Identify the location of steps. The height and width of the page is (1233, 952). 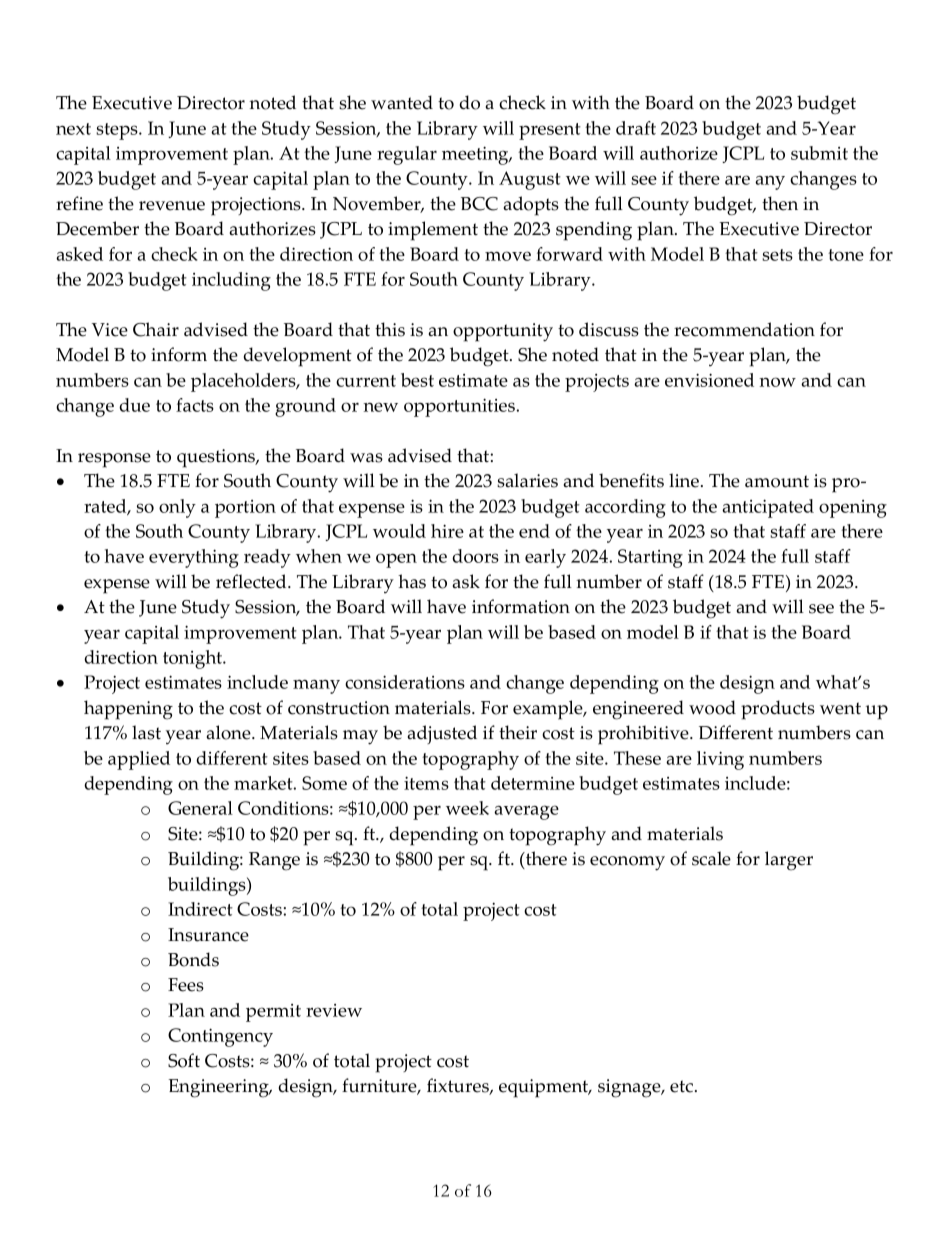
(118, 131).
